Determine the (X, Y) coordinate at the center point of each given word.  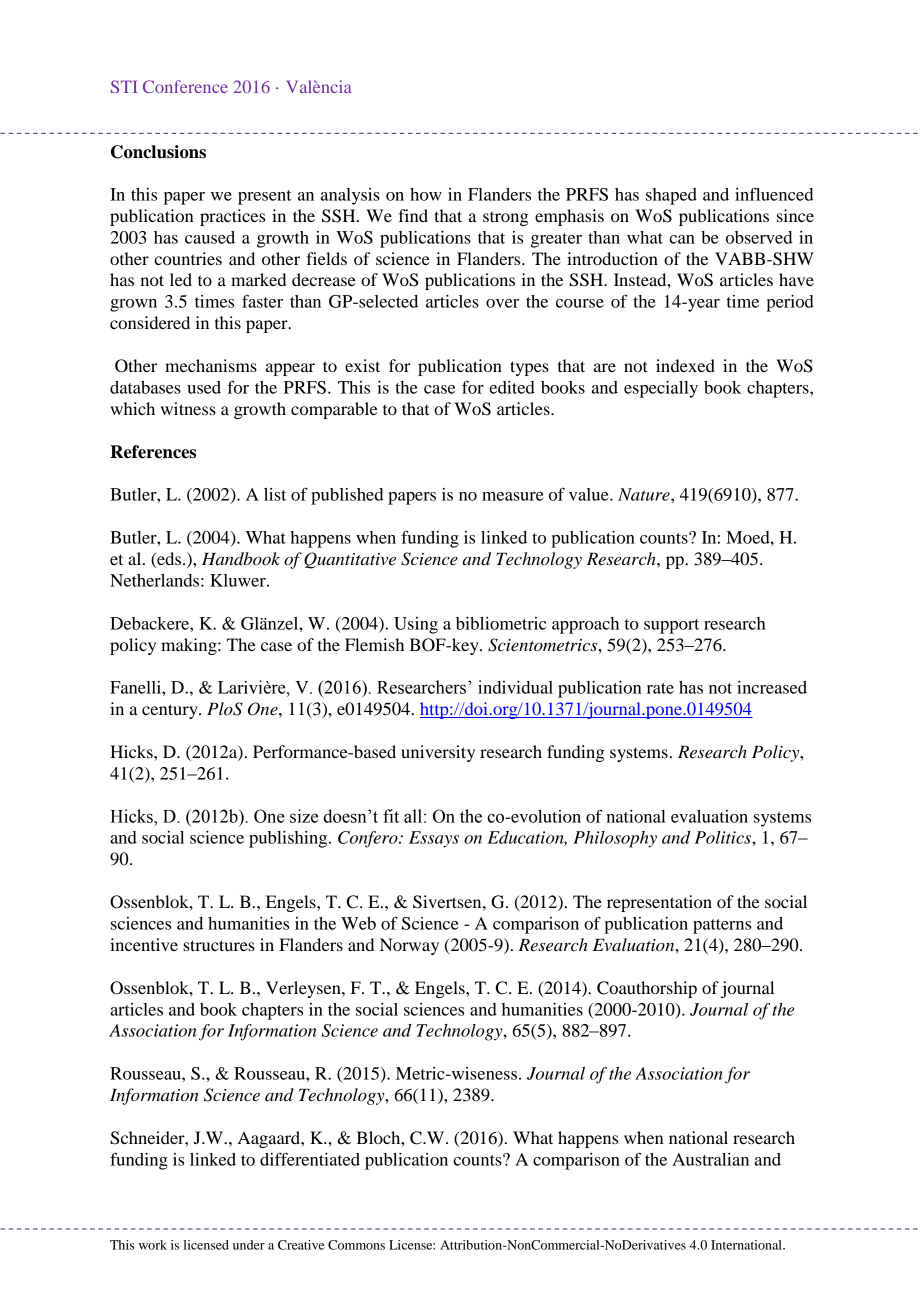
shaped (671, 196)
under (249, 1245)
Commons (356, 1245)
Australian (710, 1159)
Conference (185, 86)
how (426, 194)
